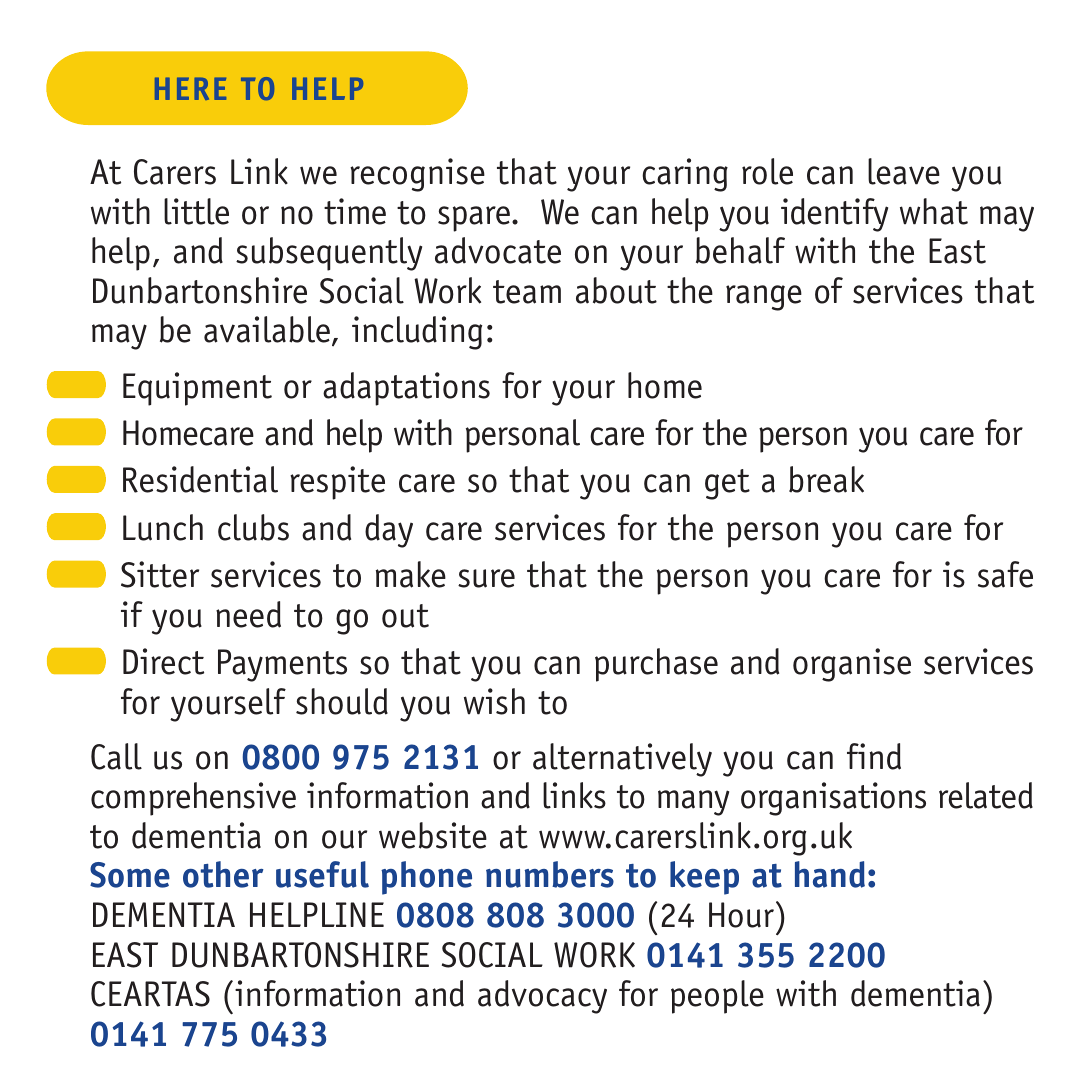 The image size is (1092, 1092). Describe the element at coordinates (190, 89) in the screenshot. I see `HERE` at that location.
